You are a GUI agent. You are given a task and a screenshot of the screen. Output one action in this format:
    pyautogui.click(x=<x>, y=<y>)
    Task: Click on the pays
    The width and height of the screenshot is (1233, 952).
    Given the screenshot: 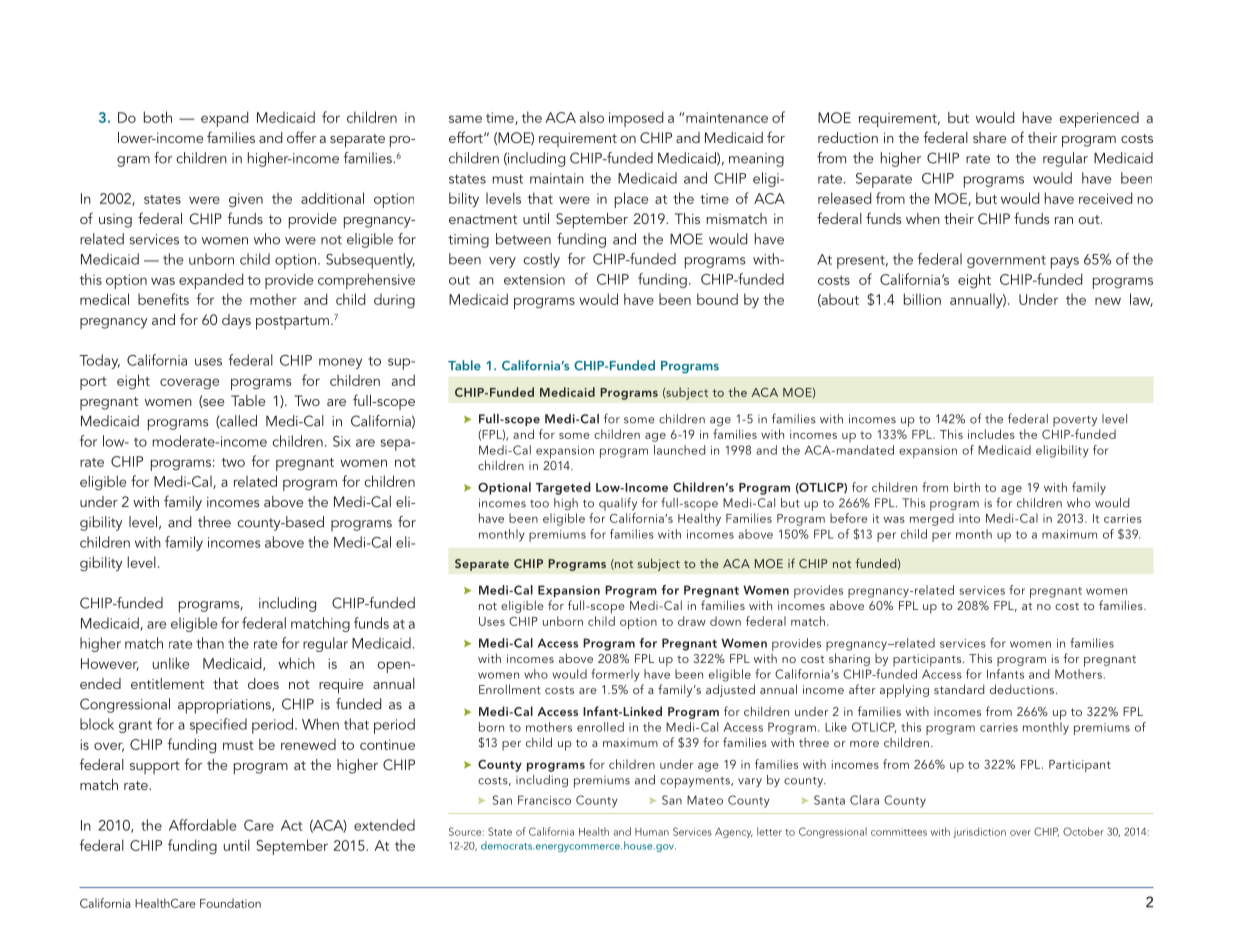 What is the action you would take?
    pyautogui.click(x=1065, y=263)
